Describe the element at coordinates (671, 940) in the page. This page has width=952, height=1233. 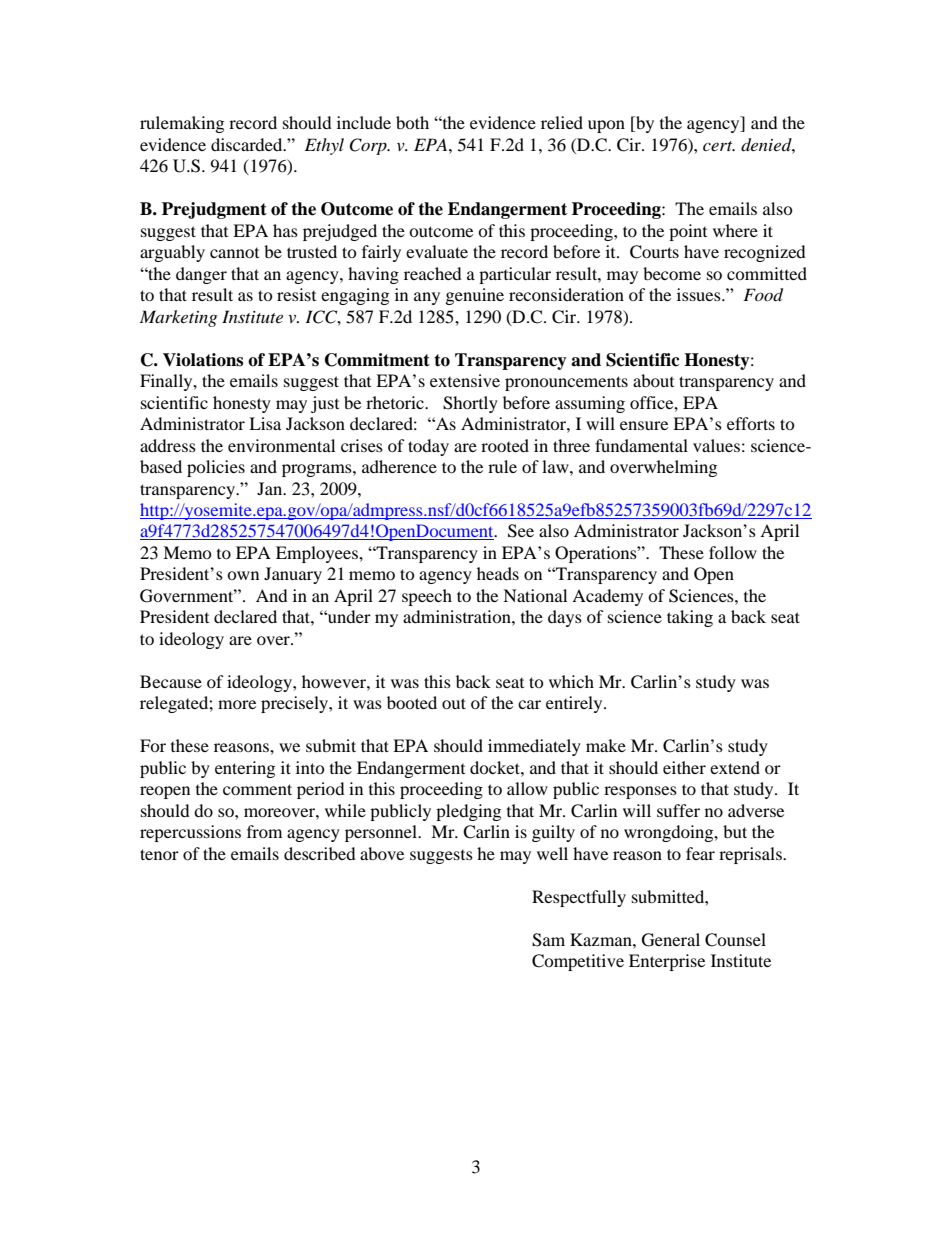
I see `General` at that location.
